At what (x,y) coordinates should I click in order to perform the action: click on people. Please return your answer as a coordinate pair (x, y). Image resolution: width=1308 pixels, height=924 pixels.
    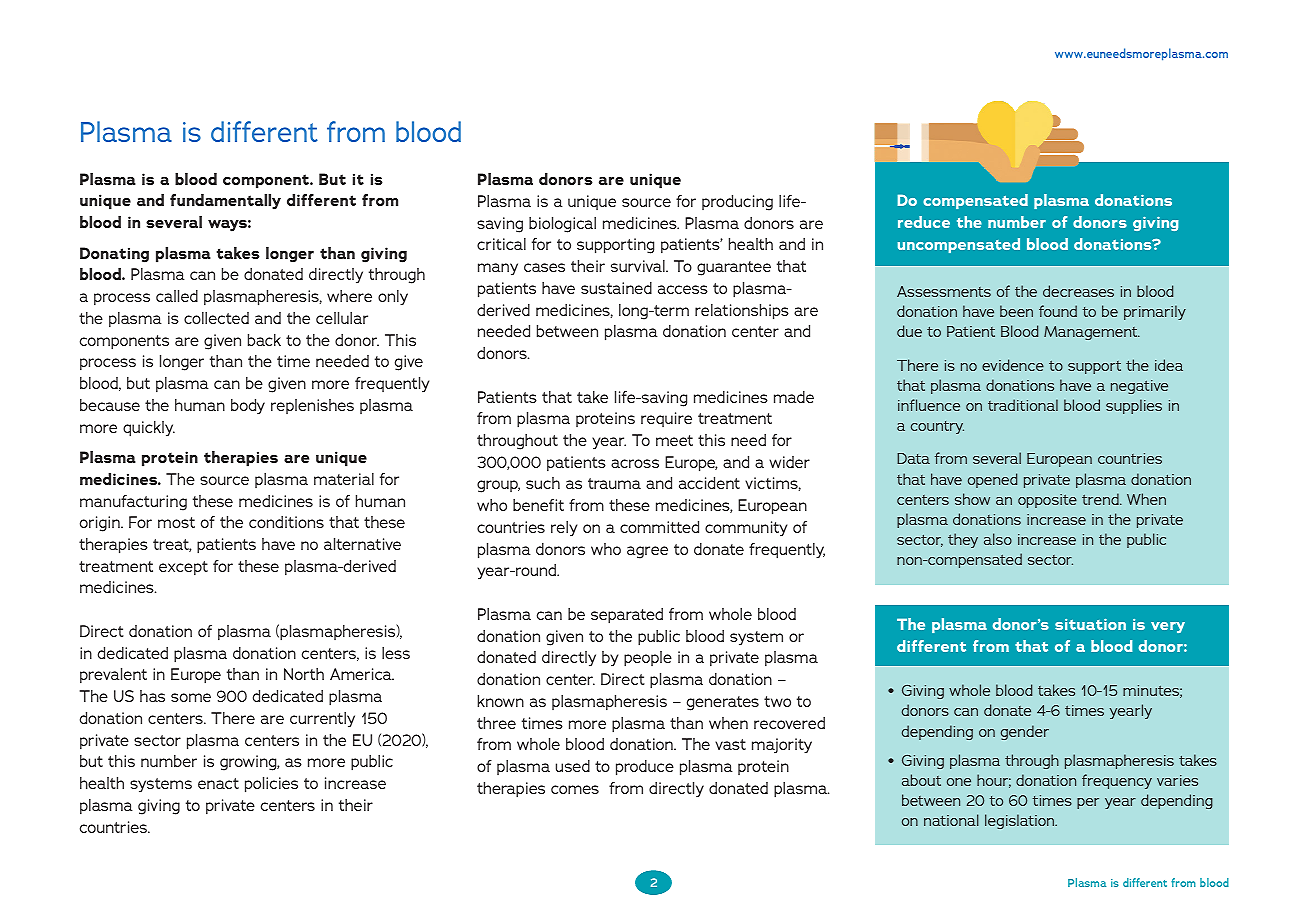
    Looking at the image, I should click on (648, 659).
